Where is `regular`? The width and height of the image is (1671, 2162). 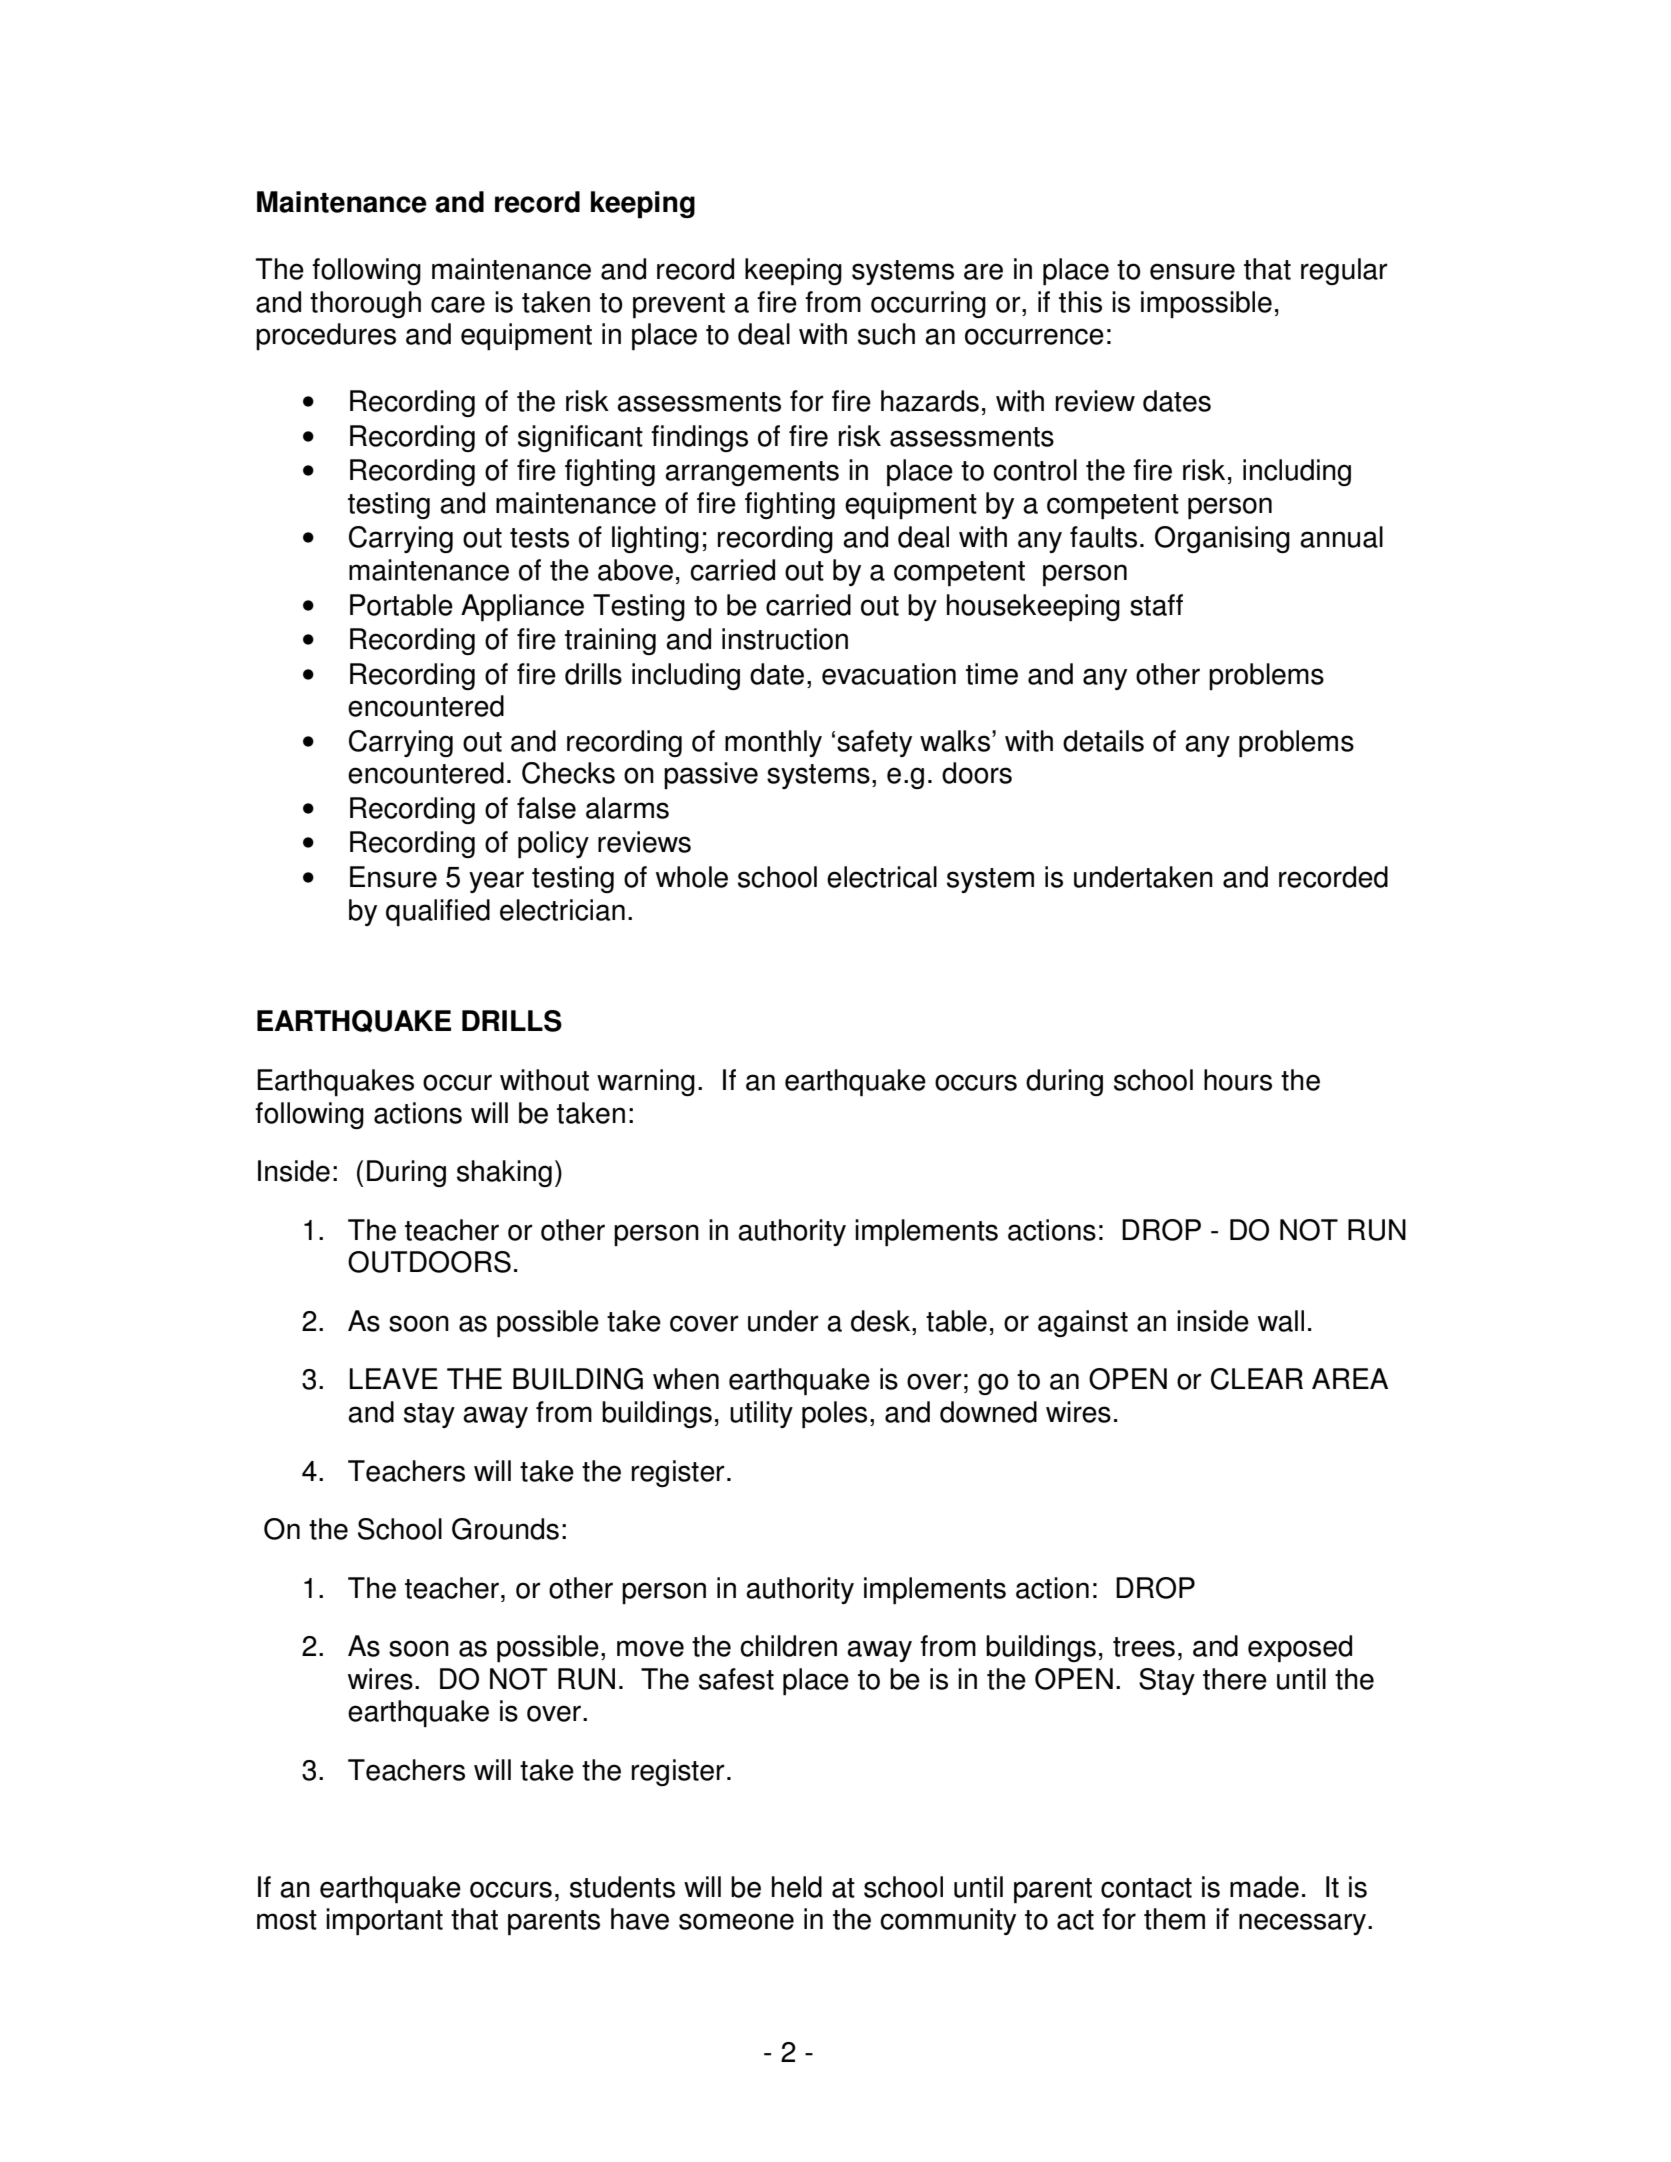 regular is located at coordinates (1344, 271).
